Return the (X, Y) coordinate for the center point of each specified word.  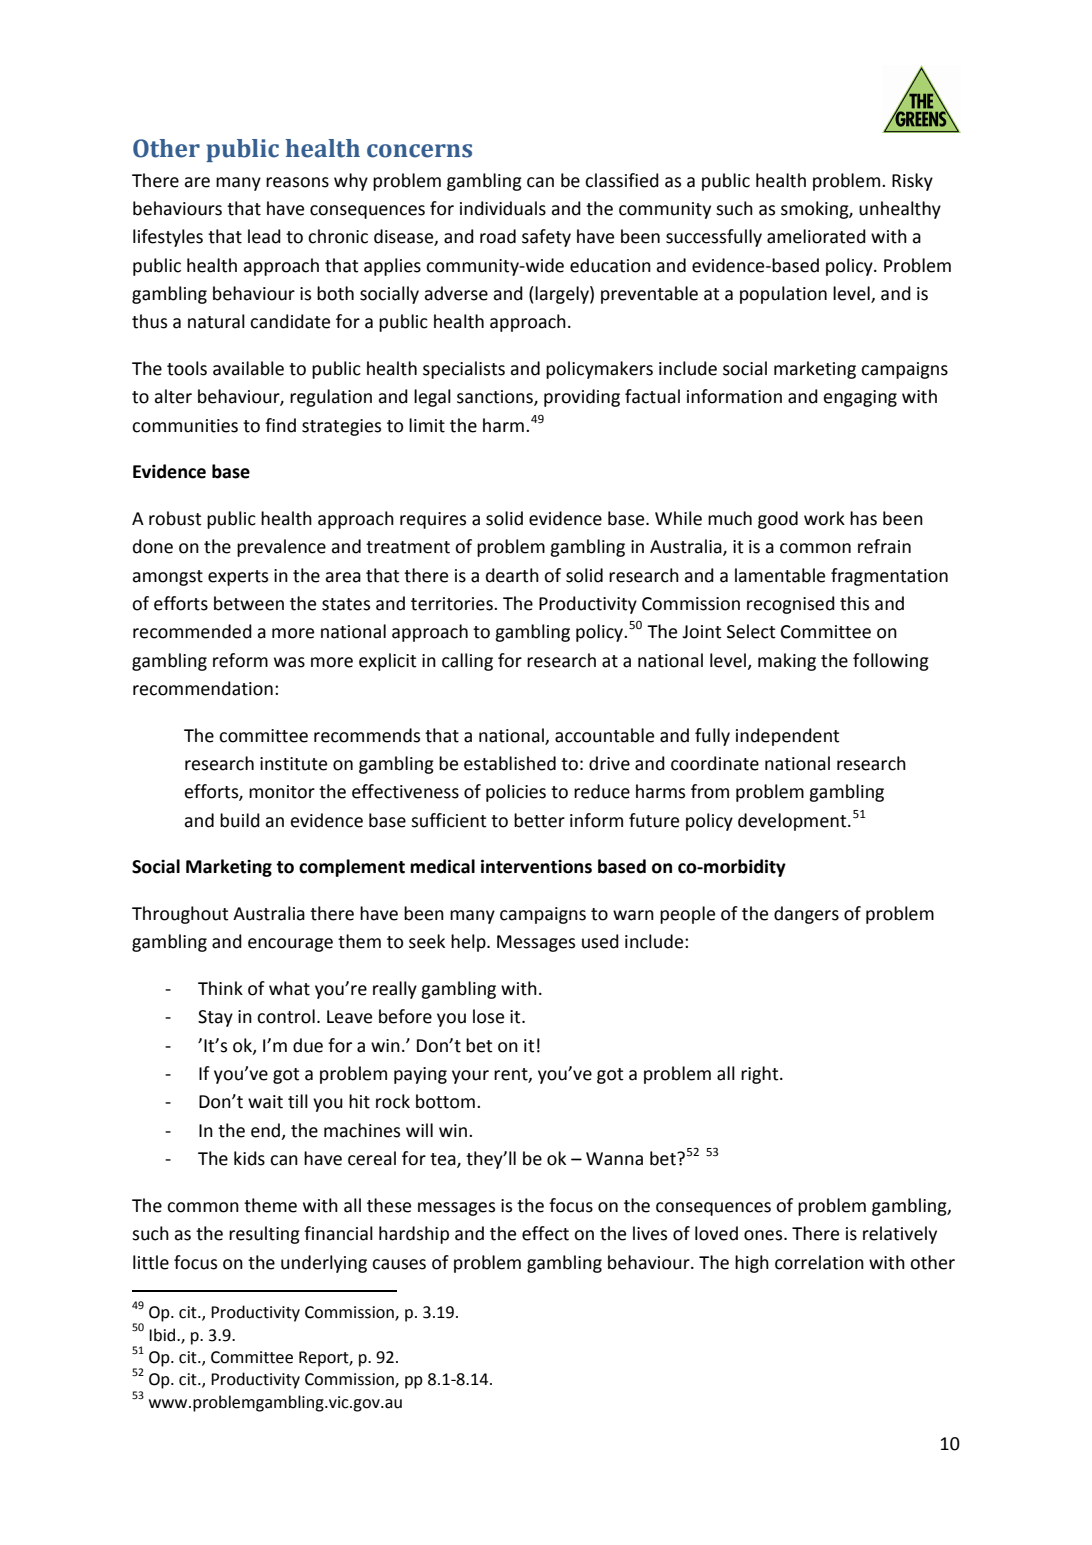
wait (265, 1102)
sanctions (496, 398)
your (470, 1077)
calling (467, 662)
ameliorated (816, 236)
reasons (297, 182)
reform (240, 660)
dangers (806, 915)
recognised (791, 605)
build (240, 820)
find (280, 425)
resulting (264, 1235)
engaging (860, 398)
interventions (536, 866)
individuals (503, 208)
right (761, 1075)
